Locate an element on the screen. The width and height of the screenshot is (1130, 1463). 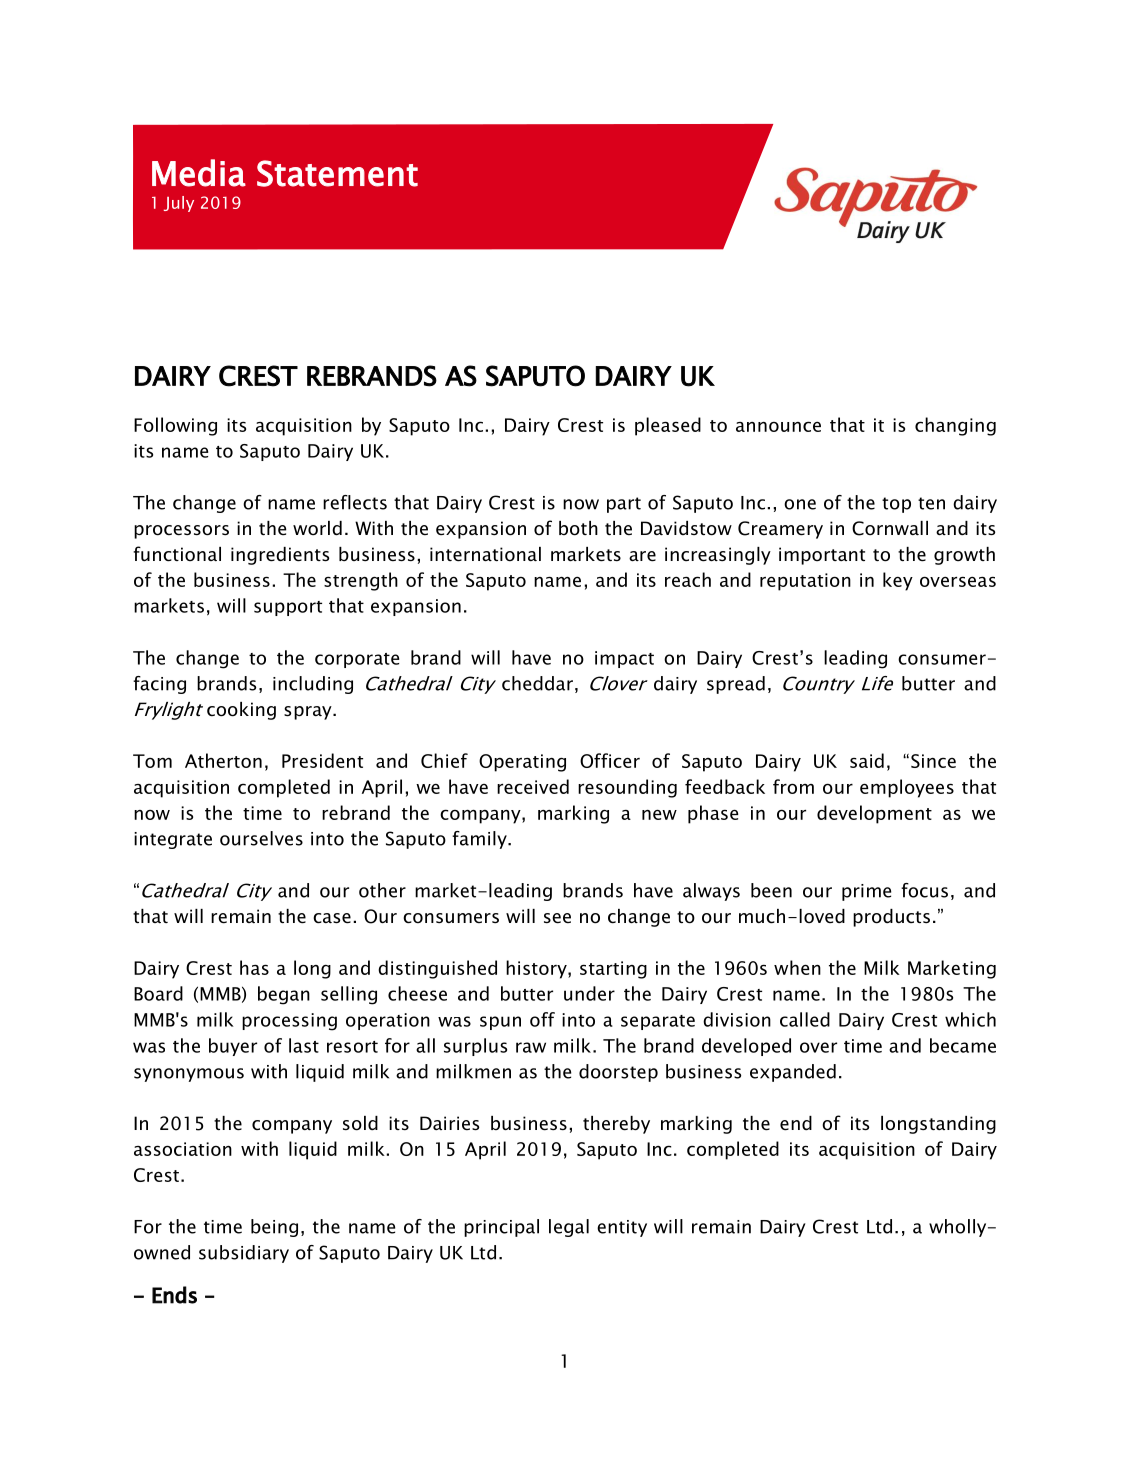
cooking is located at coordinates (241, 711).
